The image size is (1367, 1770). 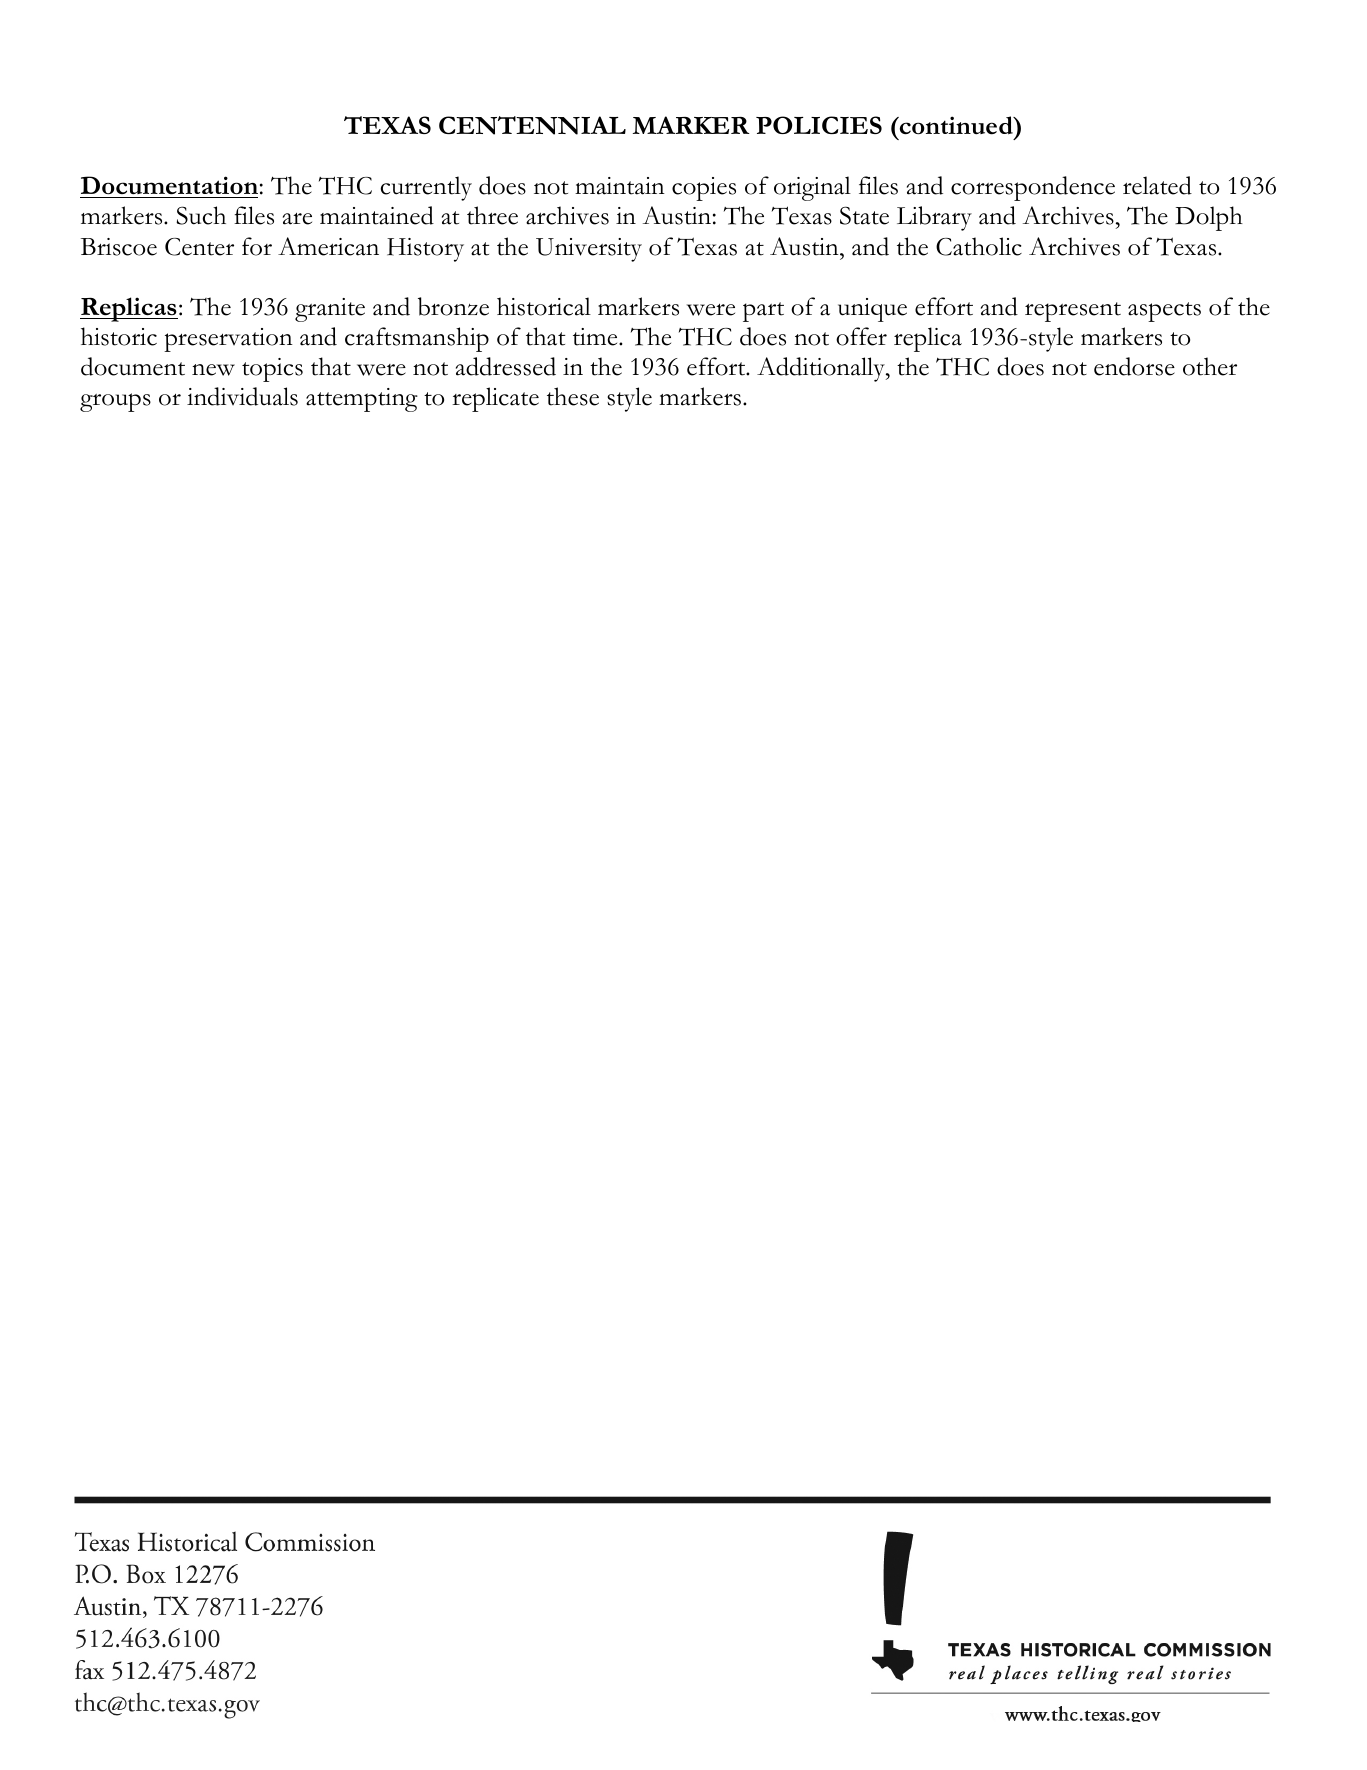 What do you see at coordinates (532, 125) in the page?
I see `CENTENNIAL` at bounding box center [532, 125].
